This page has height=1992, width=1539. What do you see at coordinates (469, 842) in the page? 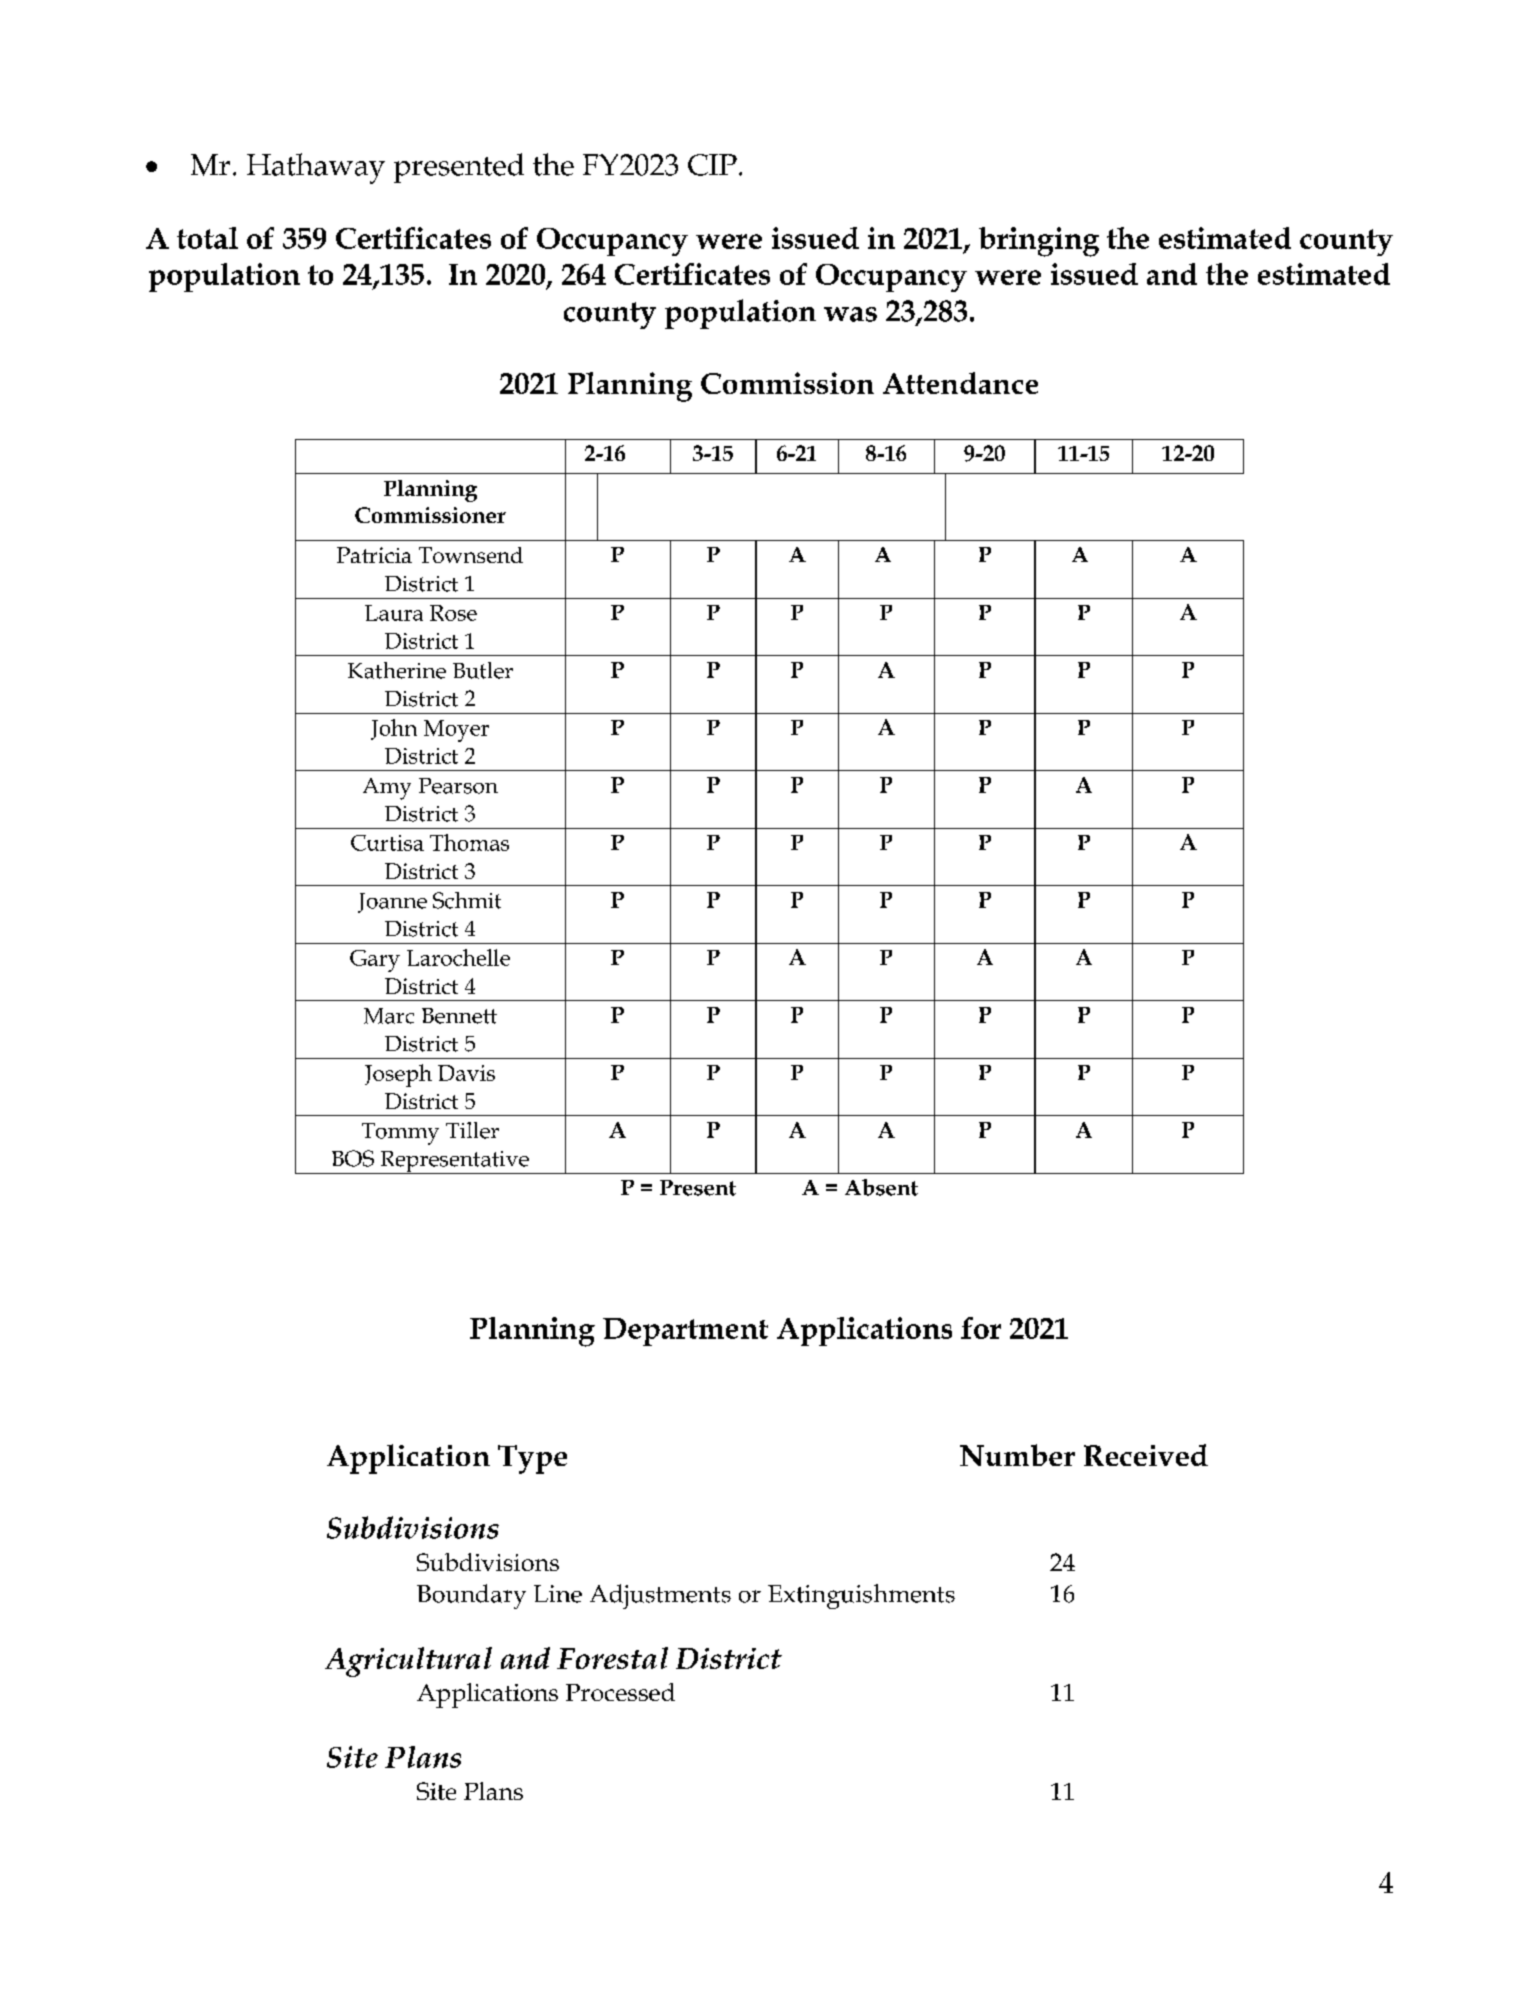
I see `Thomas` at bounding box center [469, 842].
